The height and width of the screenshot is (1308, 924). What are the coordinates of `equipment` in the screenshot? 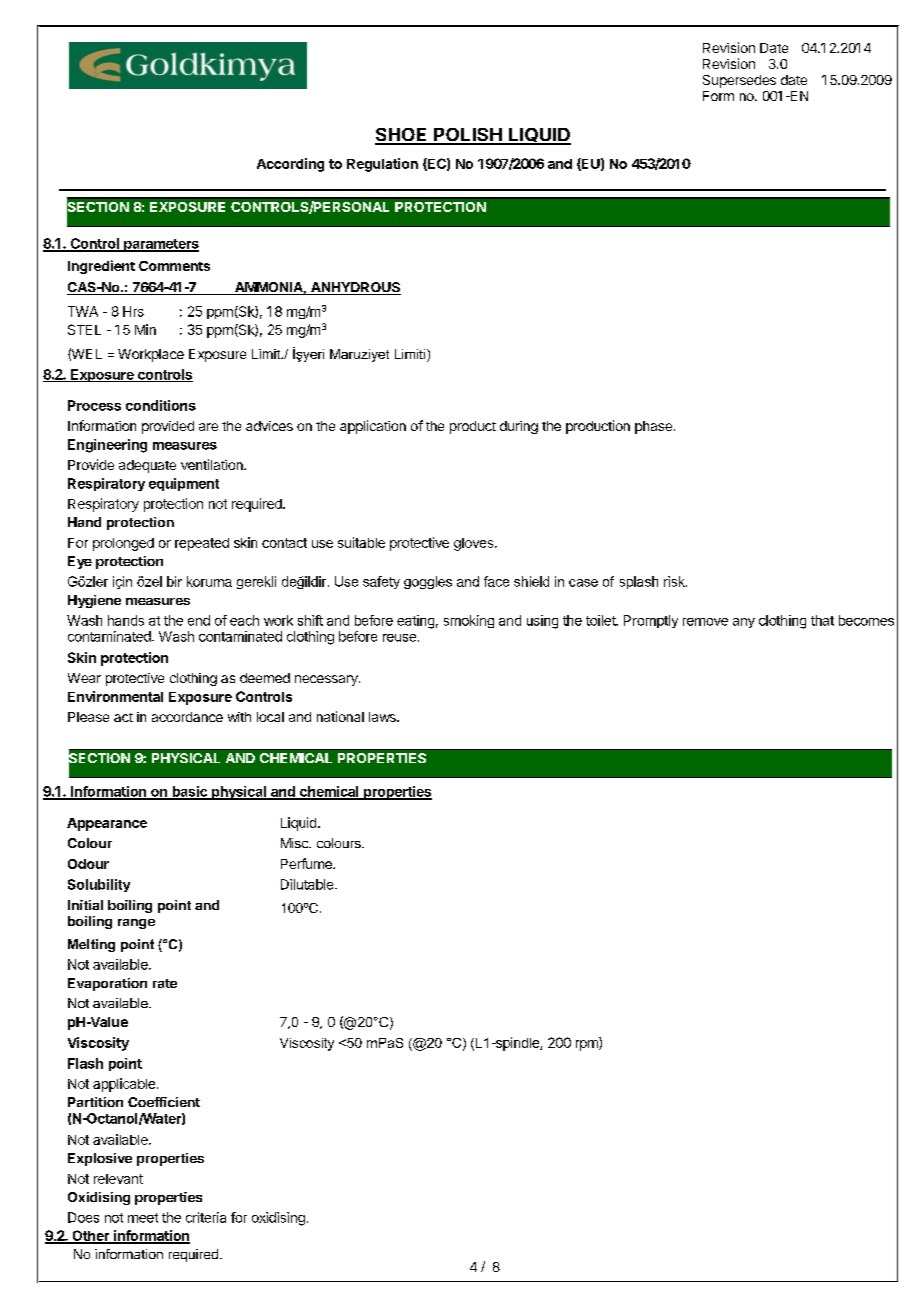 It's located at (184, 484).
